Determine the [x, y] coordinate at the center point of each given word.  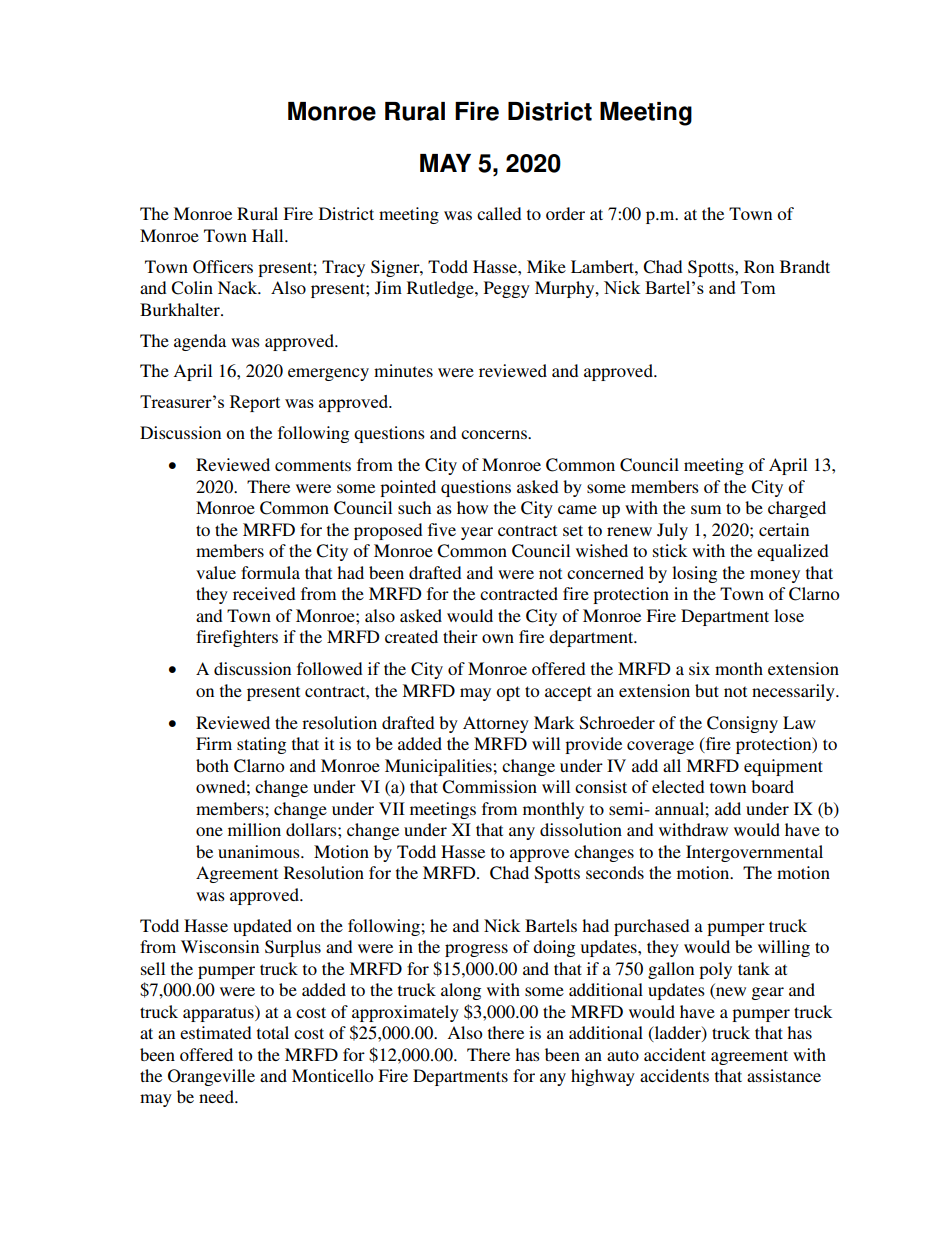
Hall [269, 235]
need [217, 1096]
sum [706, 509]
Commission [489, 787]
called [499, 213]
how [472, 507]
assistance [784, 1075]
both [212, 765]
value [216, 572]
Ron [759, 266]
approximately [405, 1013]
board [772, 786]
